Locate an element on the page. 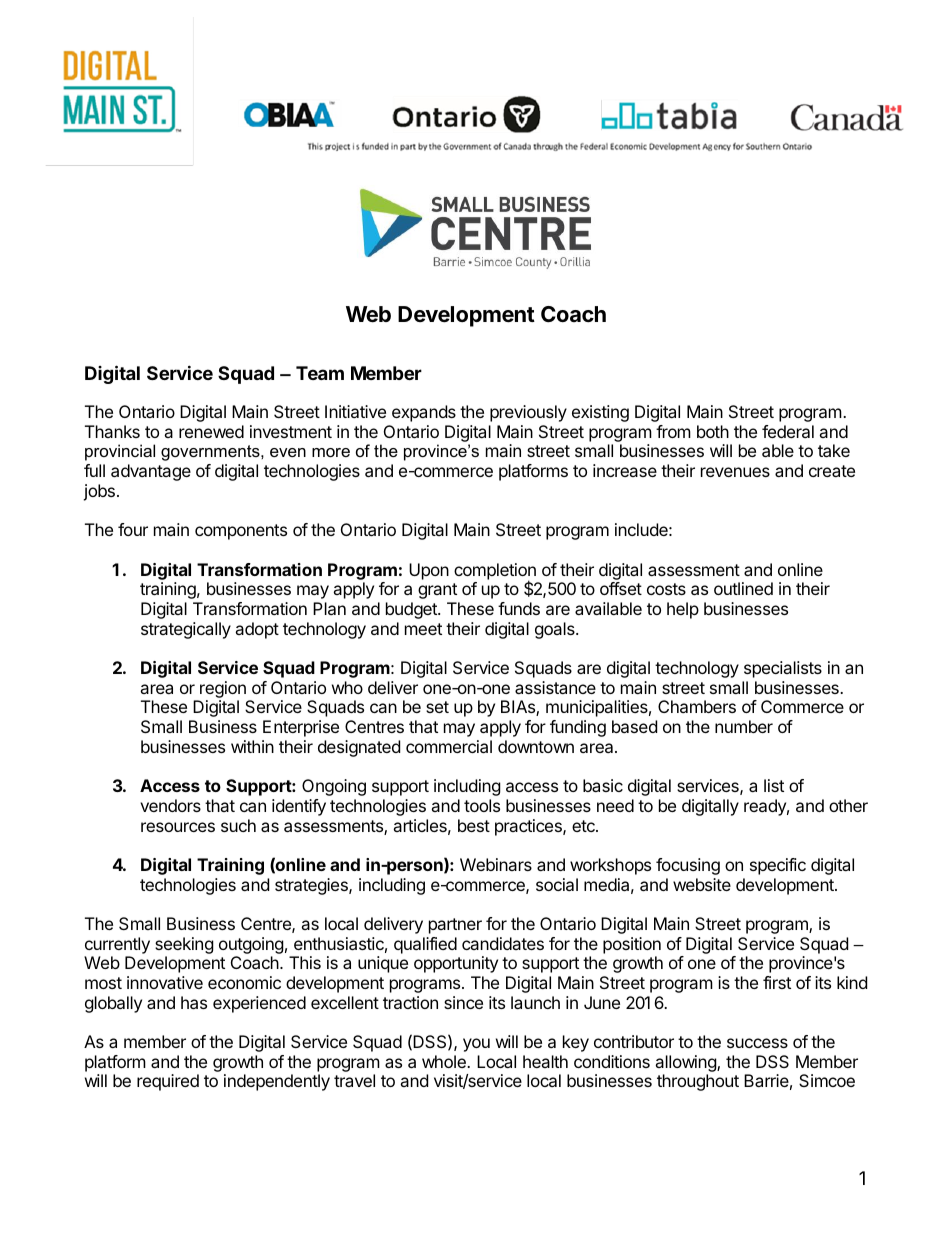  within is located at coordinates (252, 746).
